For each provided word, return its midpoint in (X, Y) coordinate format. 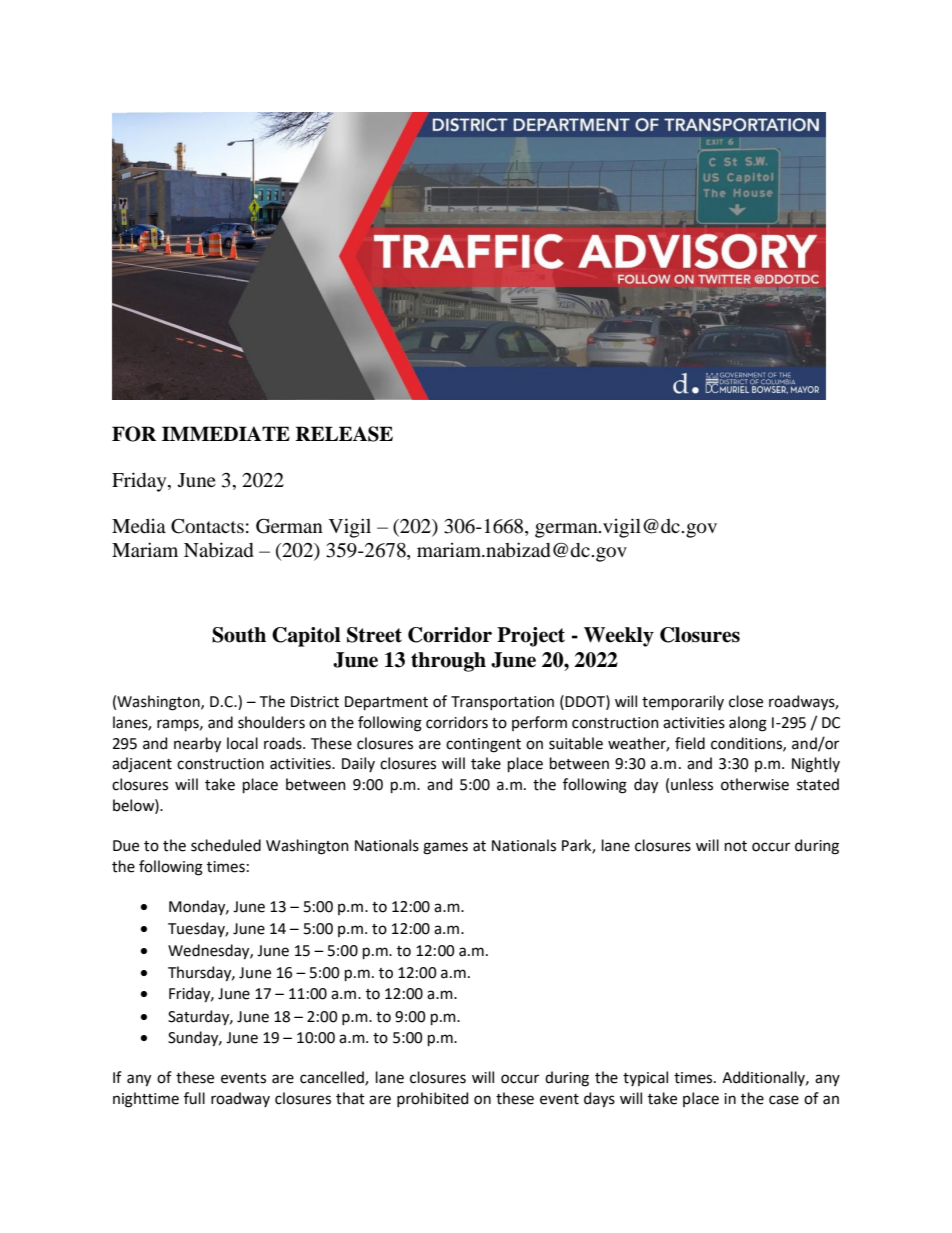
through (448, 662)
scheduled (226, 845)
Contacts (207, 526)
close (746, 701)
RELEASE (344, 434)
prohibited (432, 1099)
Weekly (619, 637)
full (194, 1098)
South (239, 635)
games (445, 848)
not (736, 846)
